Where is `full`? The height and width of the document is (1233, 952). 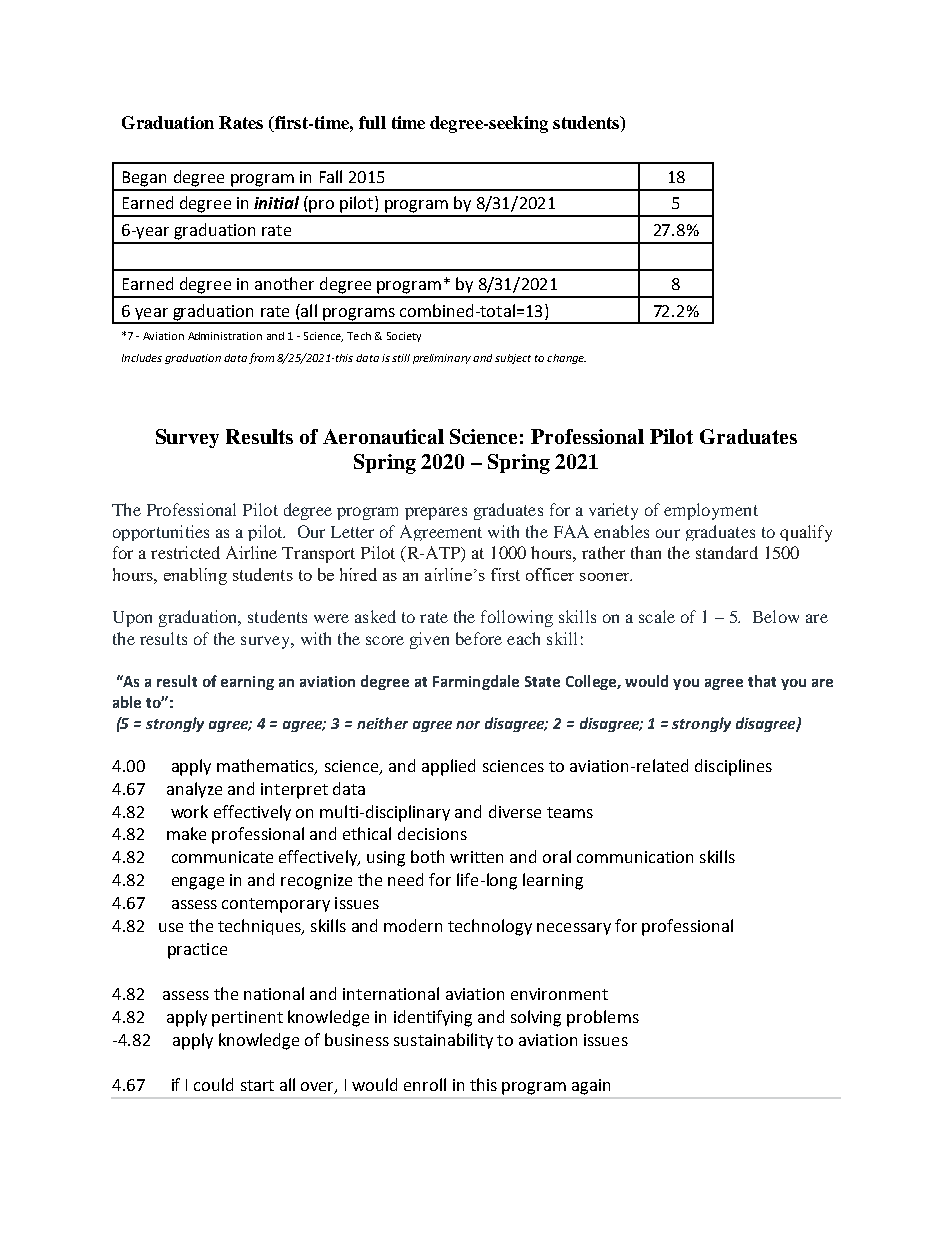 full is located at coordinates (372, 122).
